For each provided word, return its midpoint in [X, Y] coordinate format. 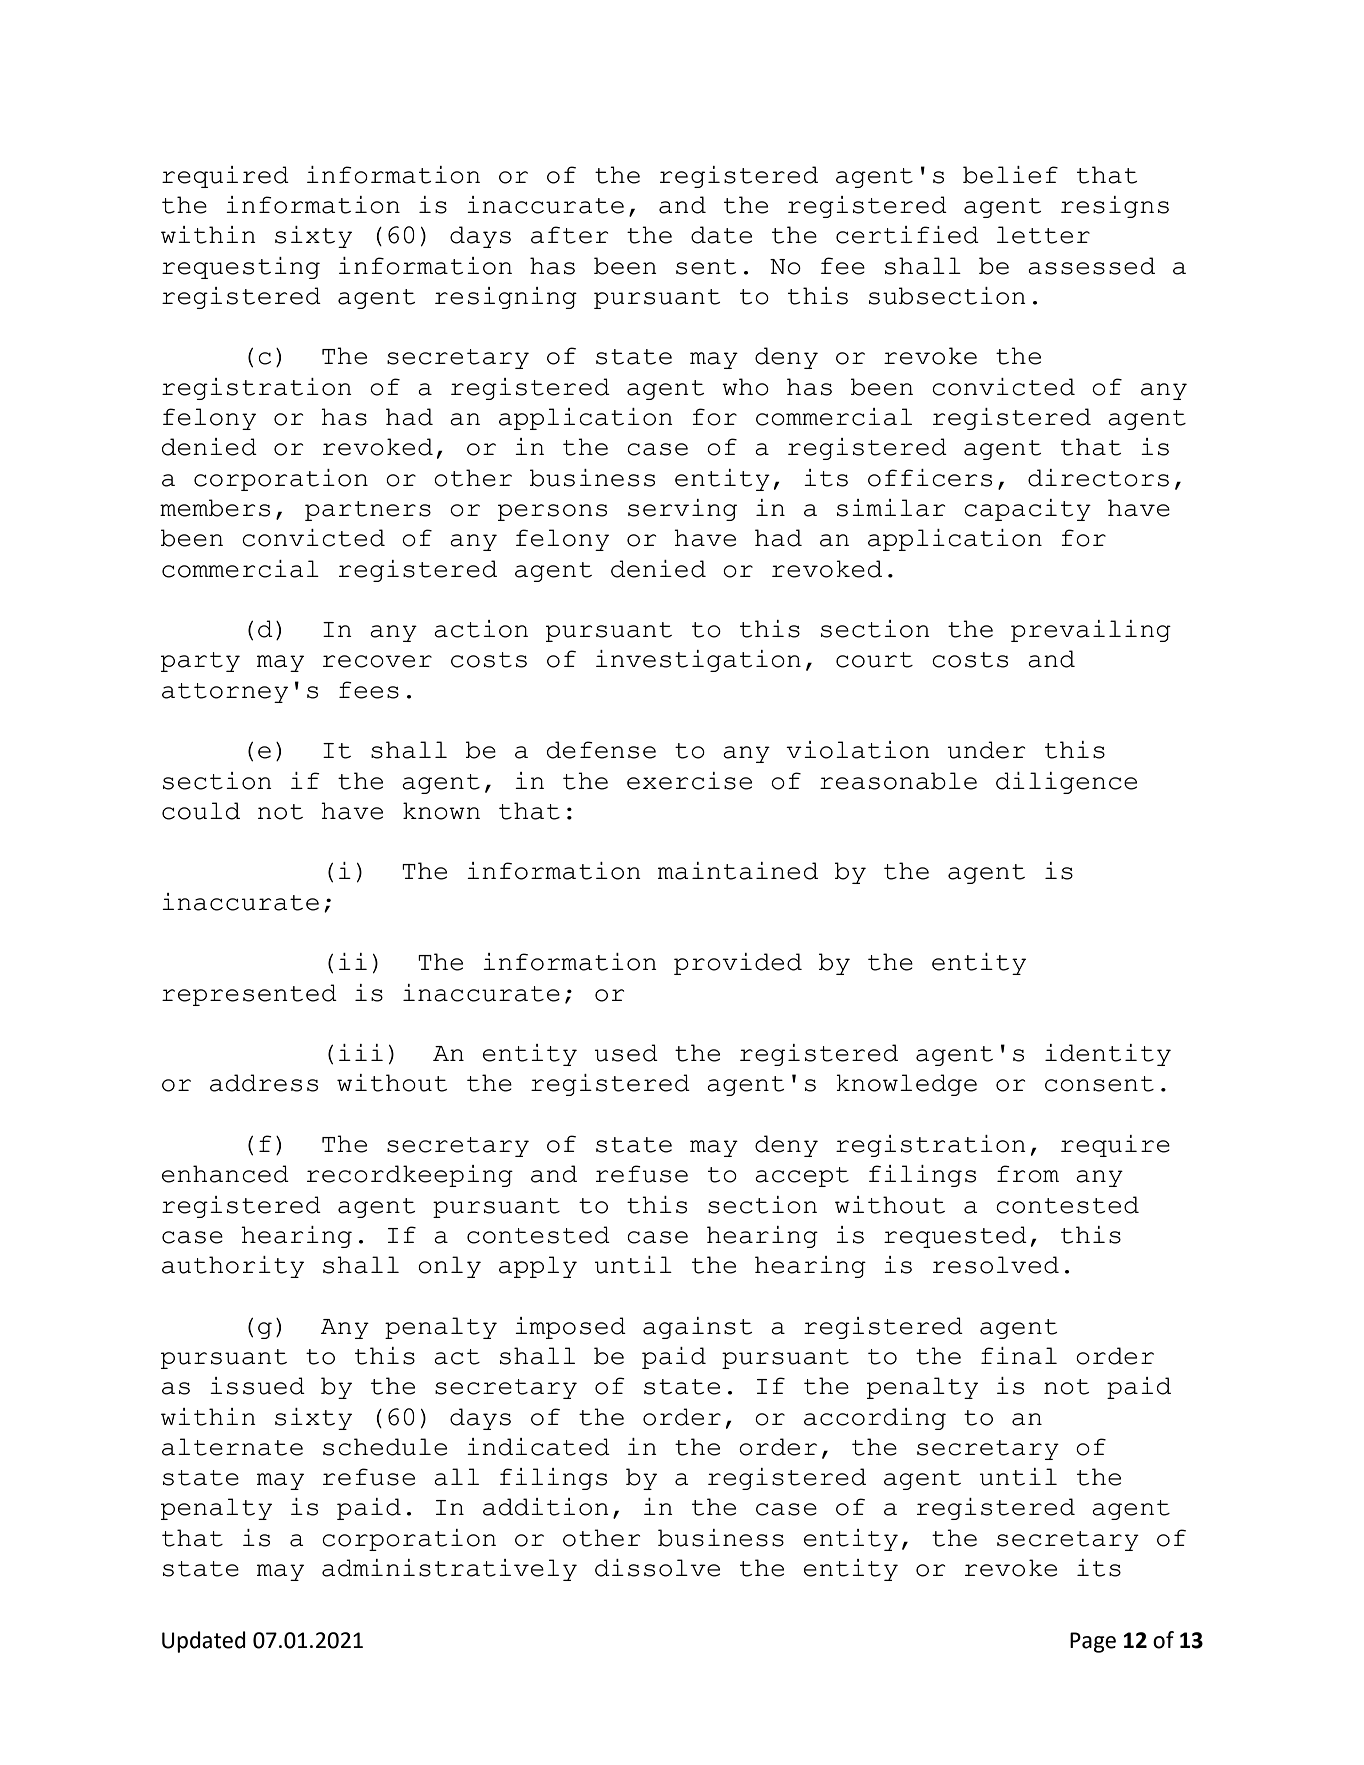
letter [1043, 235]
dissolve [657, 1568]
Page [1093, 1642]
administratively [449, 1570]
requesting [241, 268]
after [569, 235]
